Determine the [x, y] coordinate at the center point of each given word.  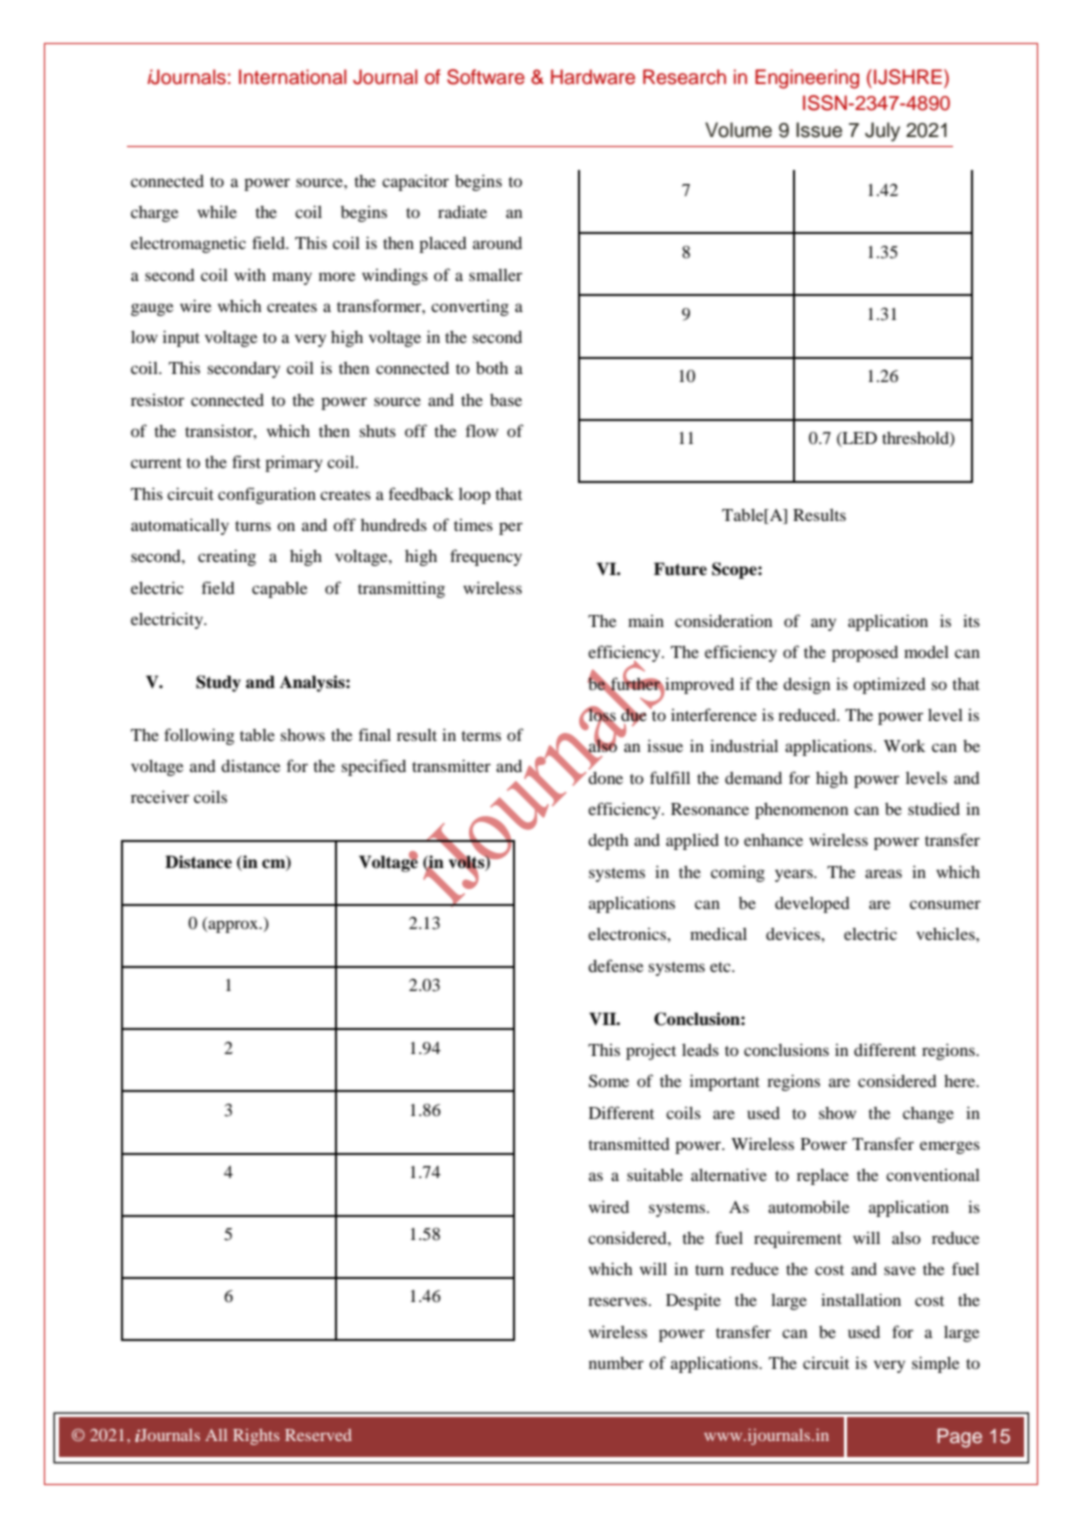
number [616, 1363]
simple [936, 1364]
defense [616, 965]
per [511, 528]
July [882, 132]
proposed [865, 654]
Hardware [593, 77]
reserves [617, 1301]
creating [227, 557]
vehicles [946, 933]
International [292, 77]
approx [233, 926]
